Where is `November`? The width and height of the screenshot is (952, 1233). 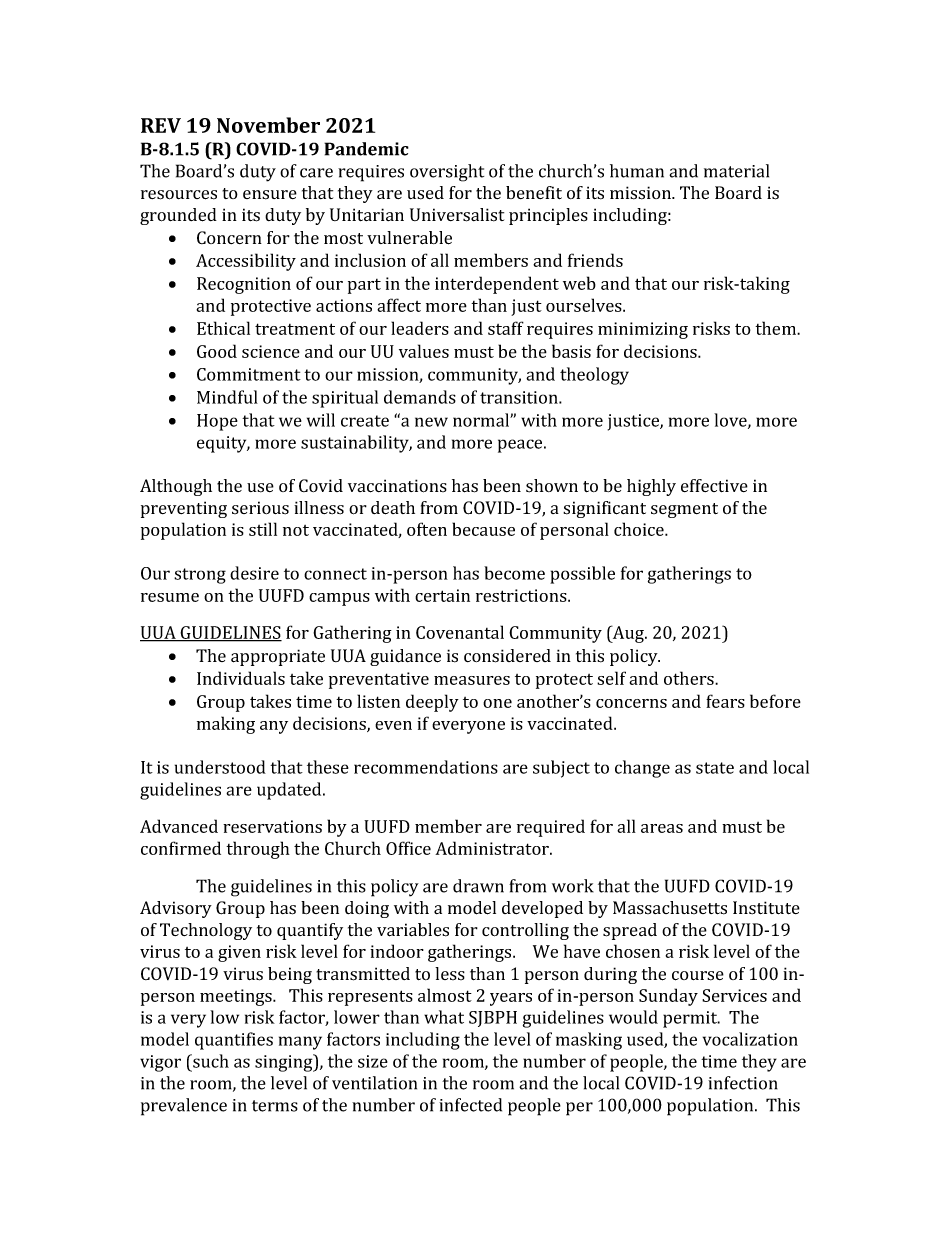
November is located at coordinates (268, 125).
